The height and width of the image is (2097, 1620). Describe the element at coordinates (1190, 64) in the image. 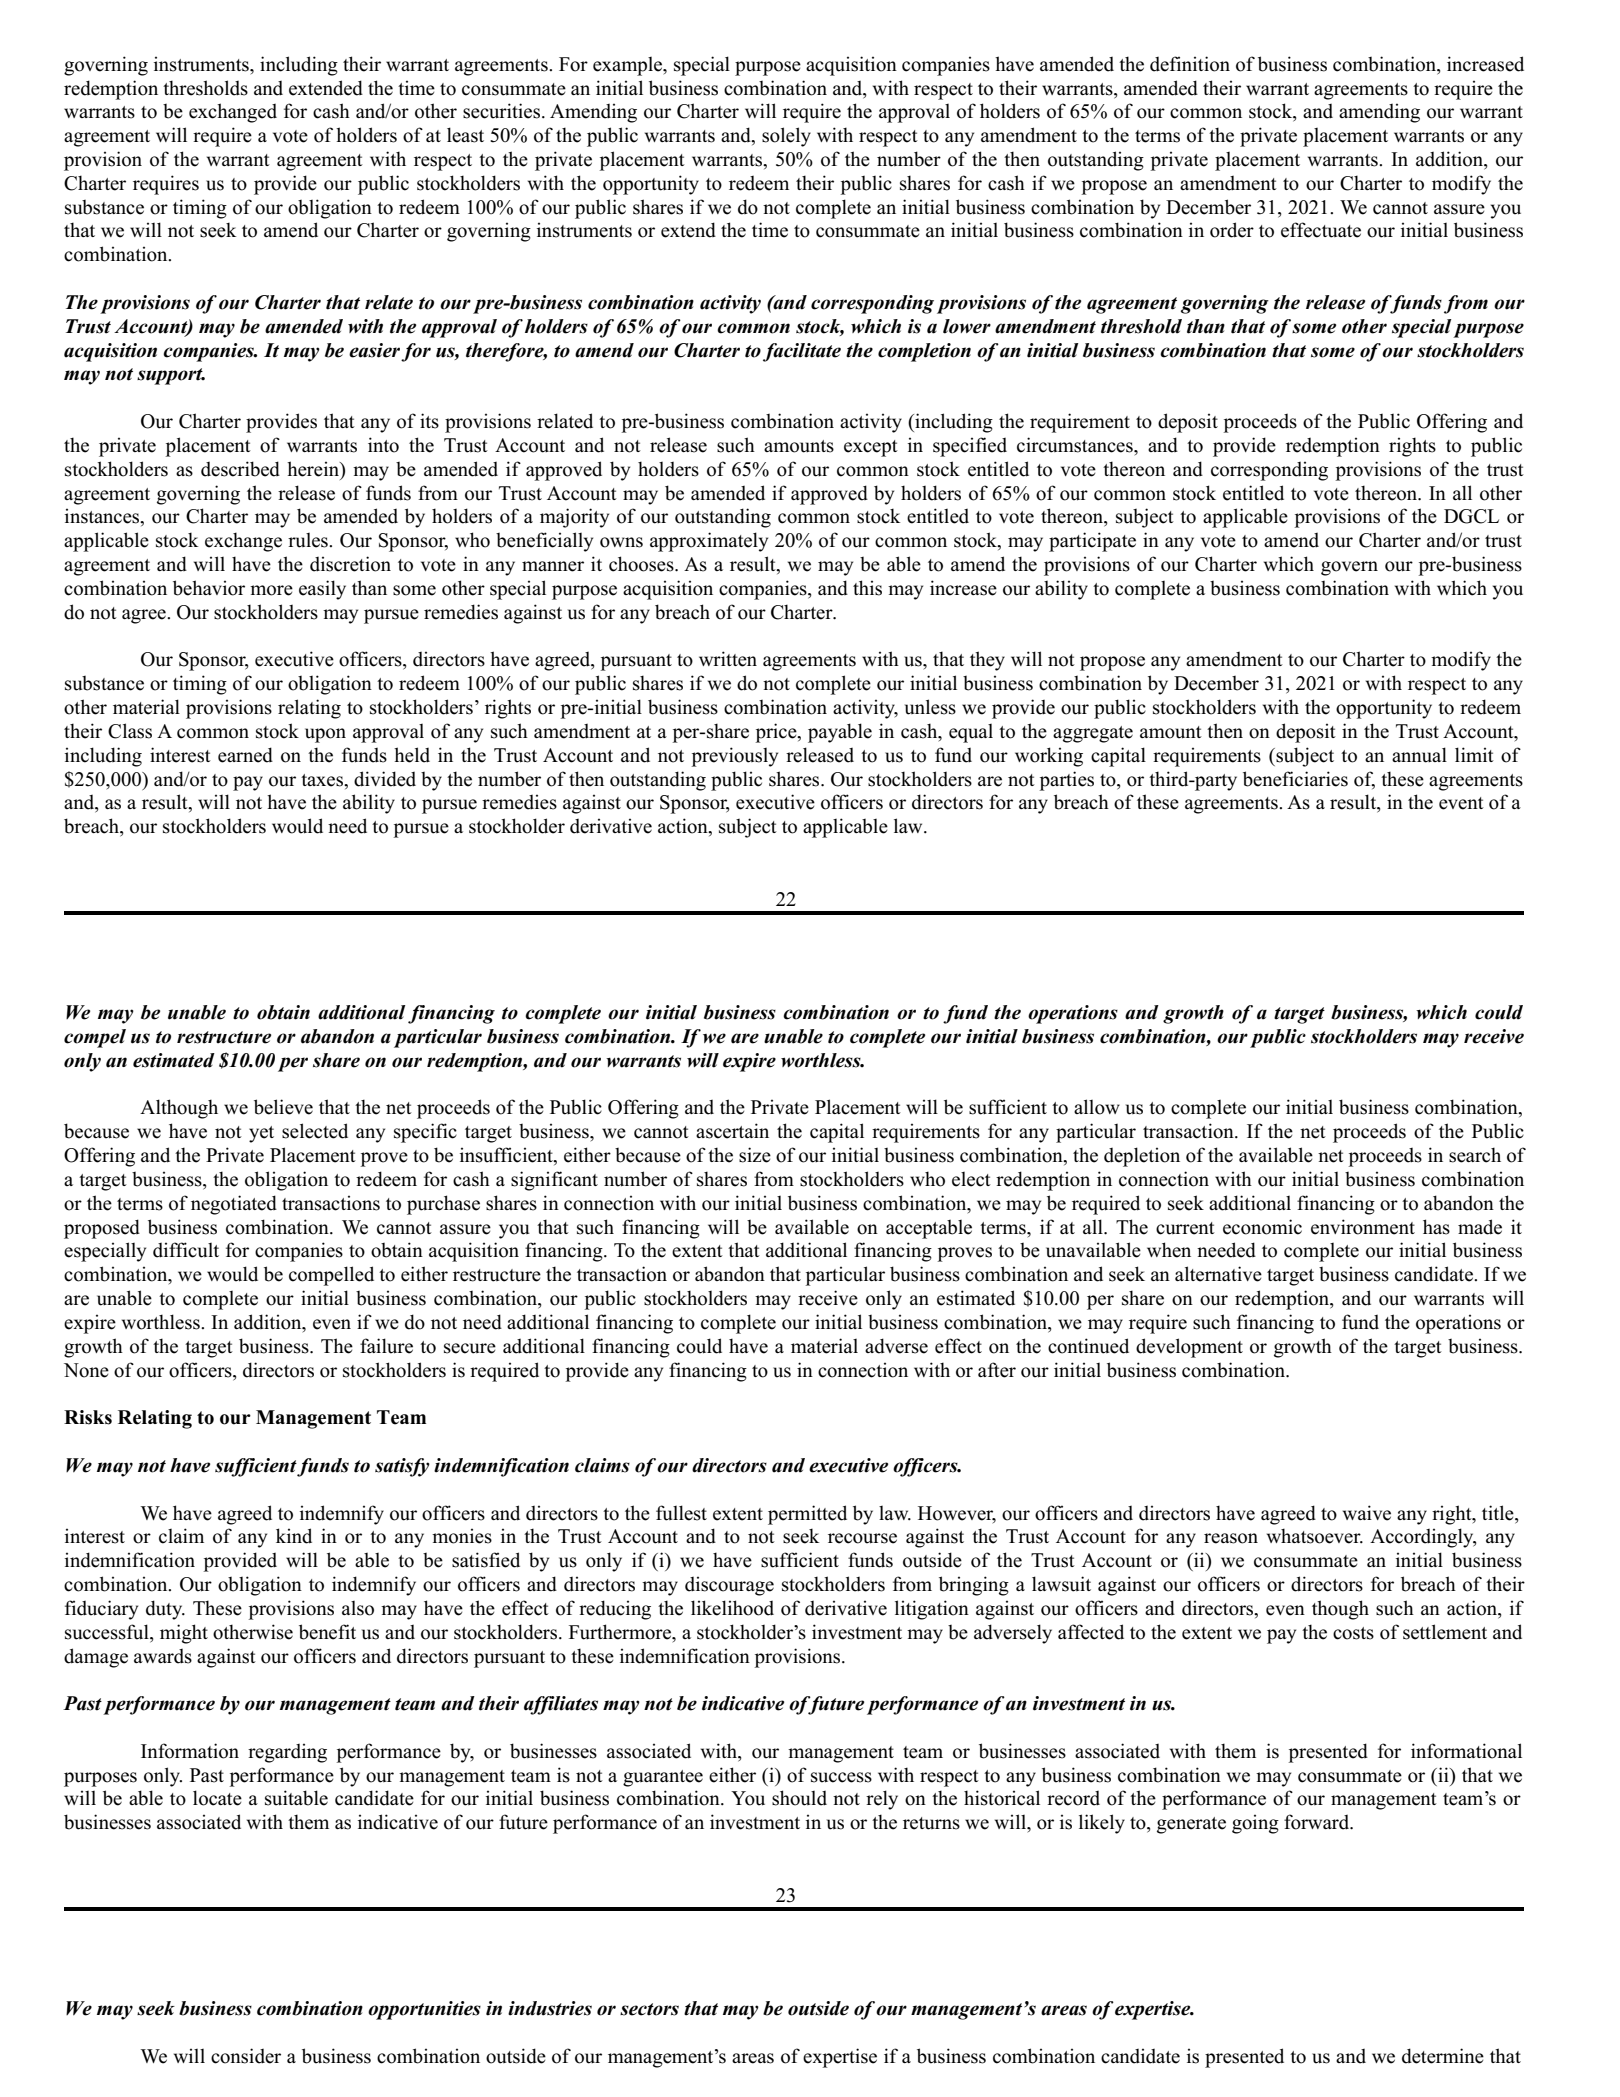

I see `definition` at that location.
